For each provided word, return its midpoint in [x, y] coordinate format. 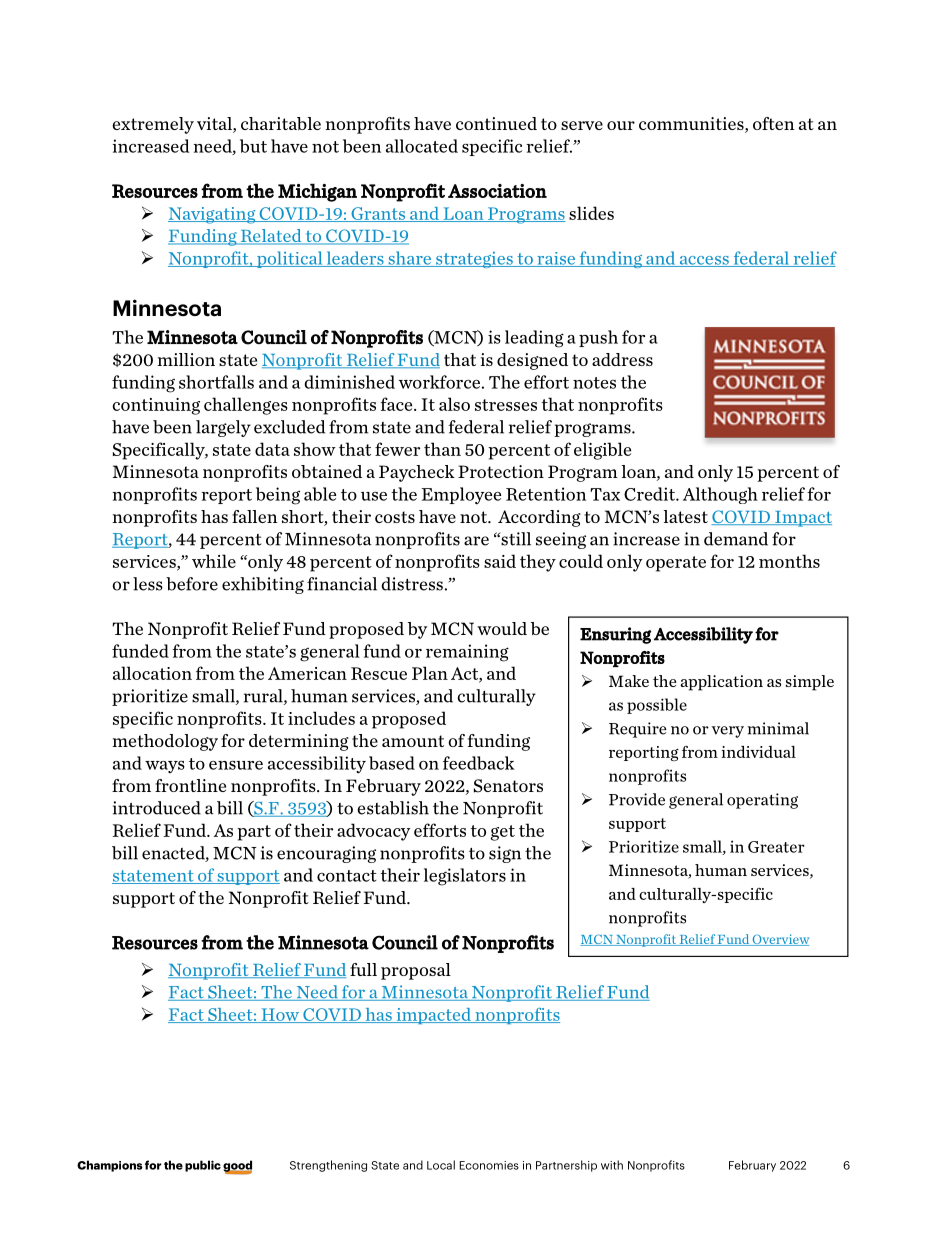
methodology [165, 742]
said [500, 561]
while [214, 561]
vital [215, 125]
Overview [780, 940]
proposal [416, 971]
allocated [422, 146]
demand [736, 539]
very [727, 732]
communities [692, 125]
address [622, 359]
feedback [479, 763]
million [186, 359]
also [454, 404]
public [203, 1166]
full [363, 969]
